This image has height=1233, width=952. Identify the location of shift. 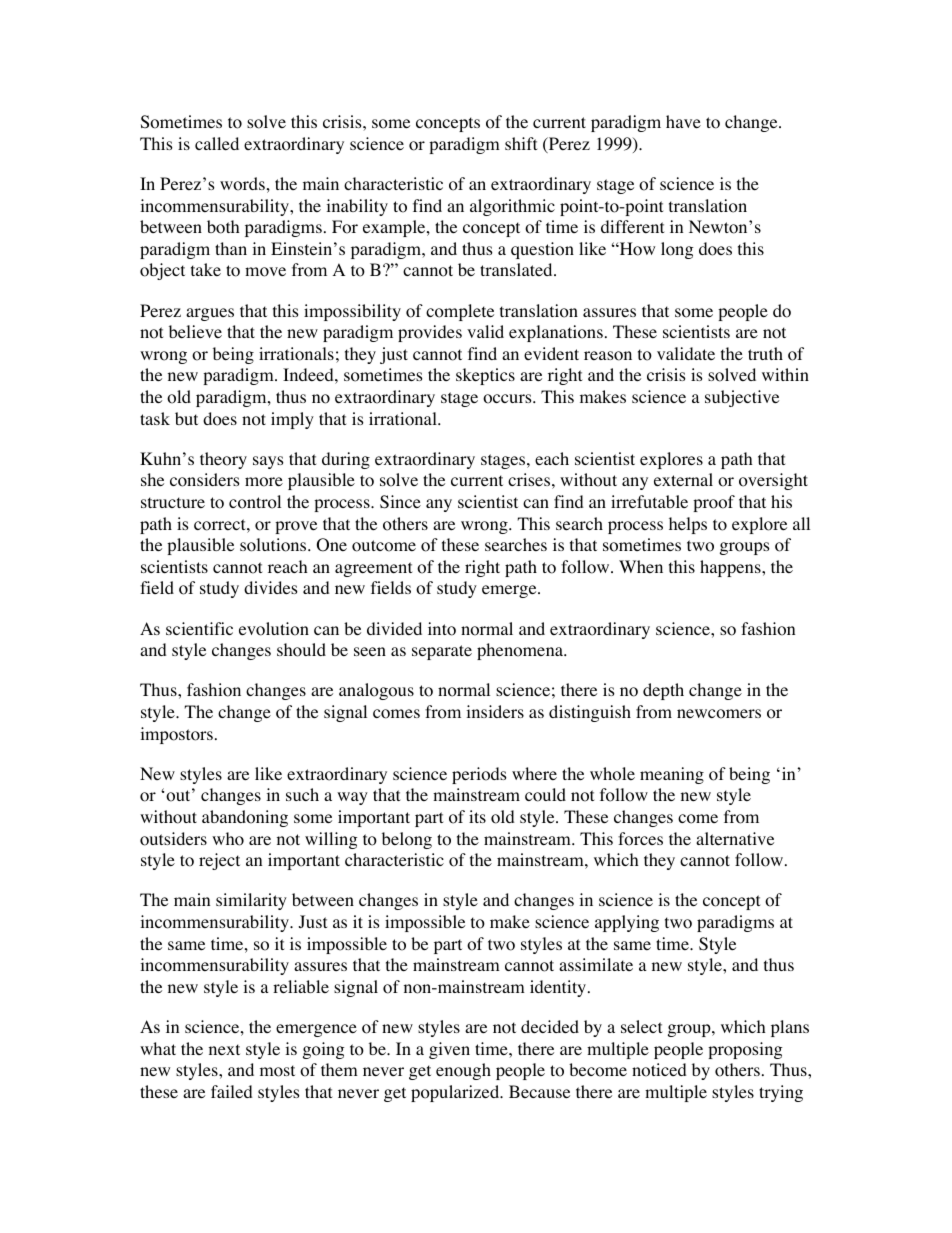
(521, 143).
